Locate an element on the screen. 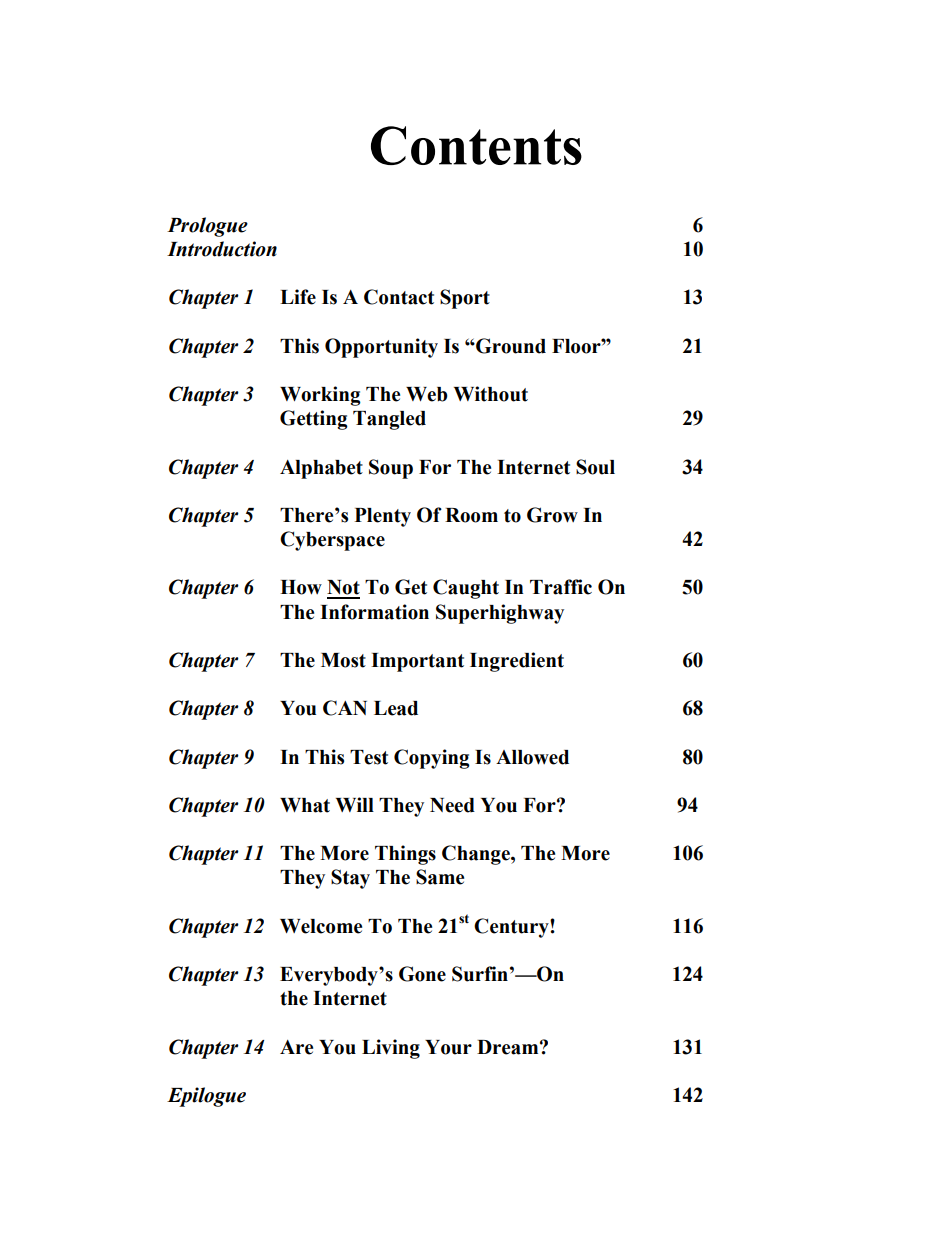 The image size is (952, 1233). Contents is located at coordinates (476, 145).
